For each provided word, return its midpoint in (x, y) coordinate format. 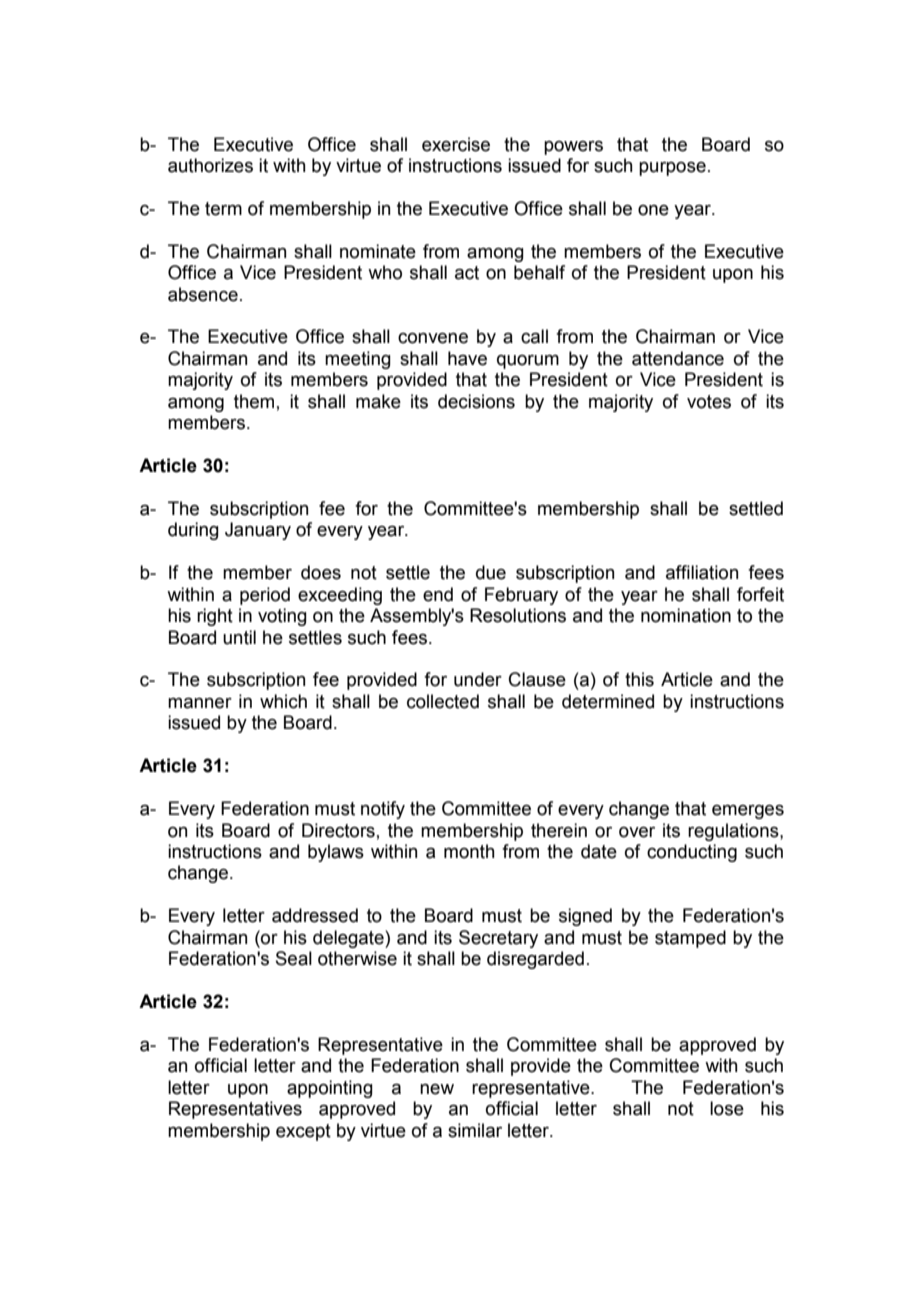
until (239, 637)
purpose (672, 169)
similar (475, 1130)
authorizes (210, 165)
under (478, 679)
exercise (456, 144)
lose (727, 1108)
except (303, 1132)
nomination (686, 615)
